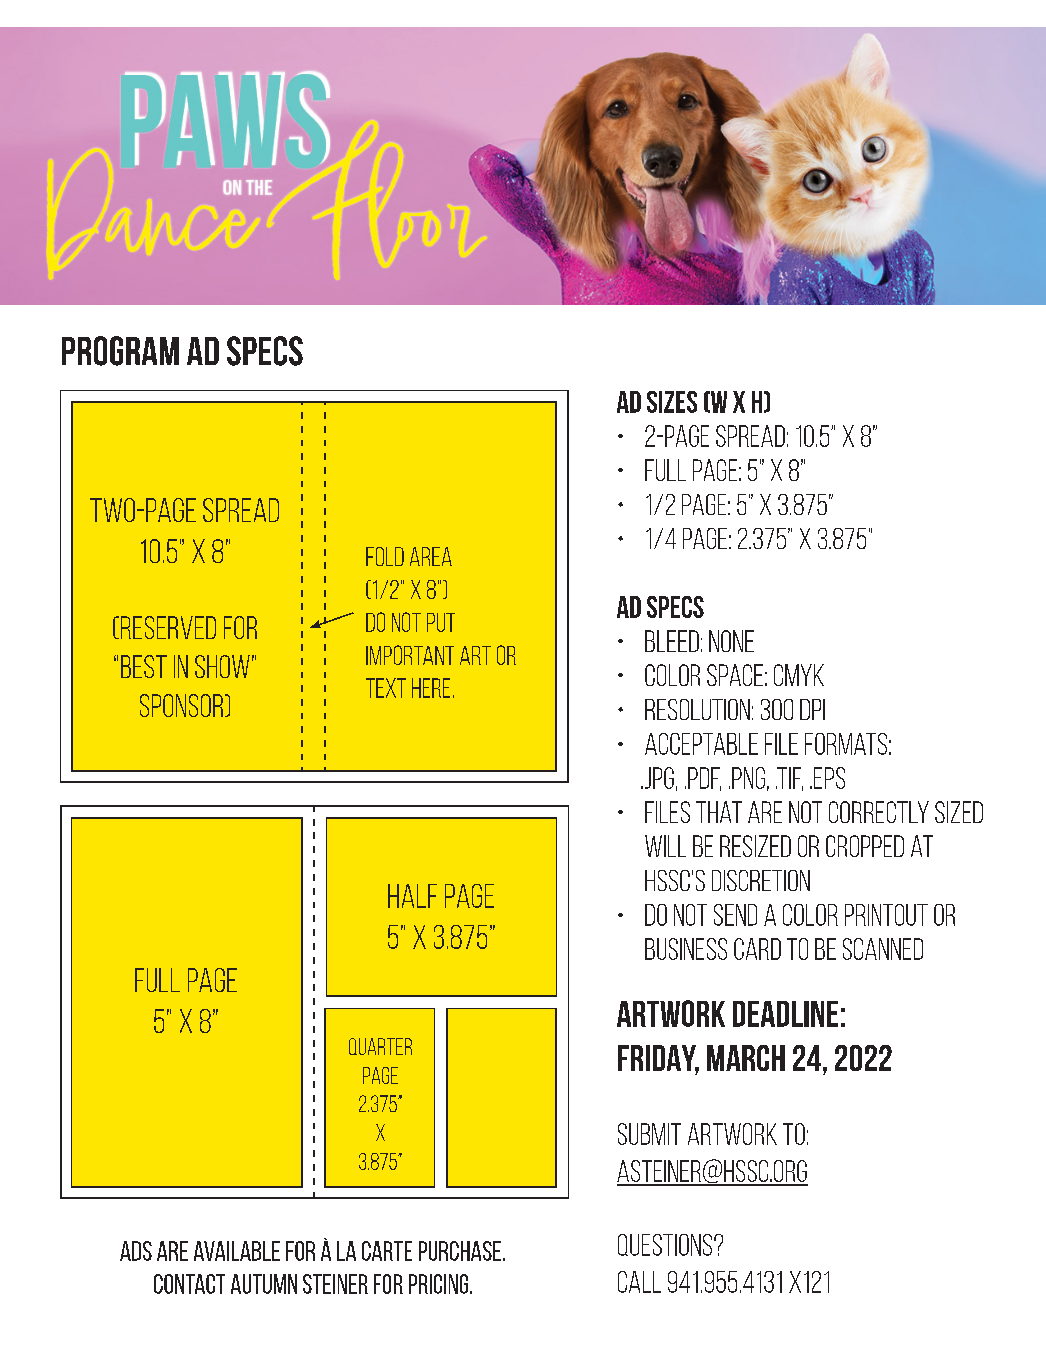 The height and width of the page is (1354, 1046). I want to click on purchase, so click(461, 1251).
